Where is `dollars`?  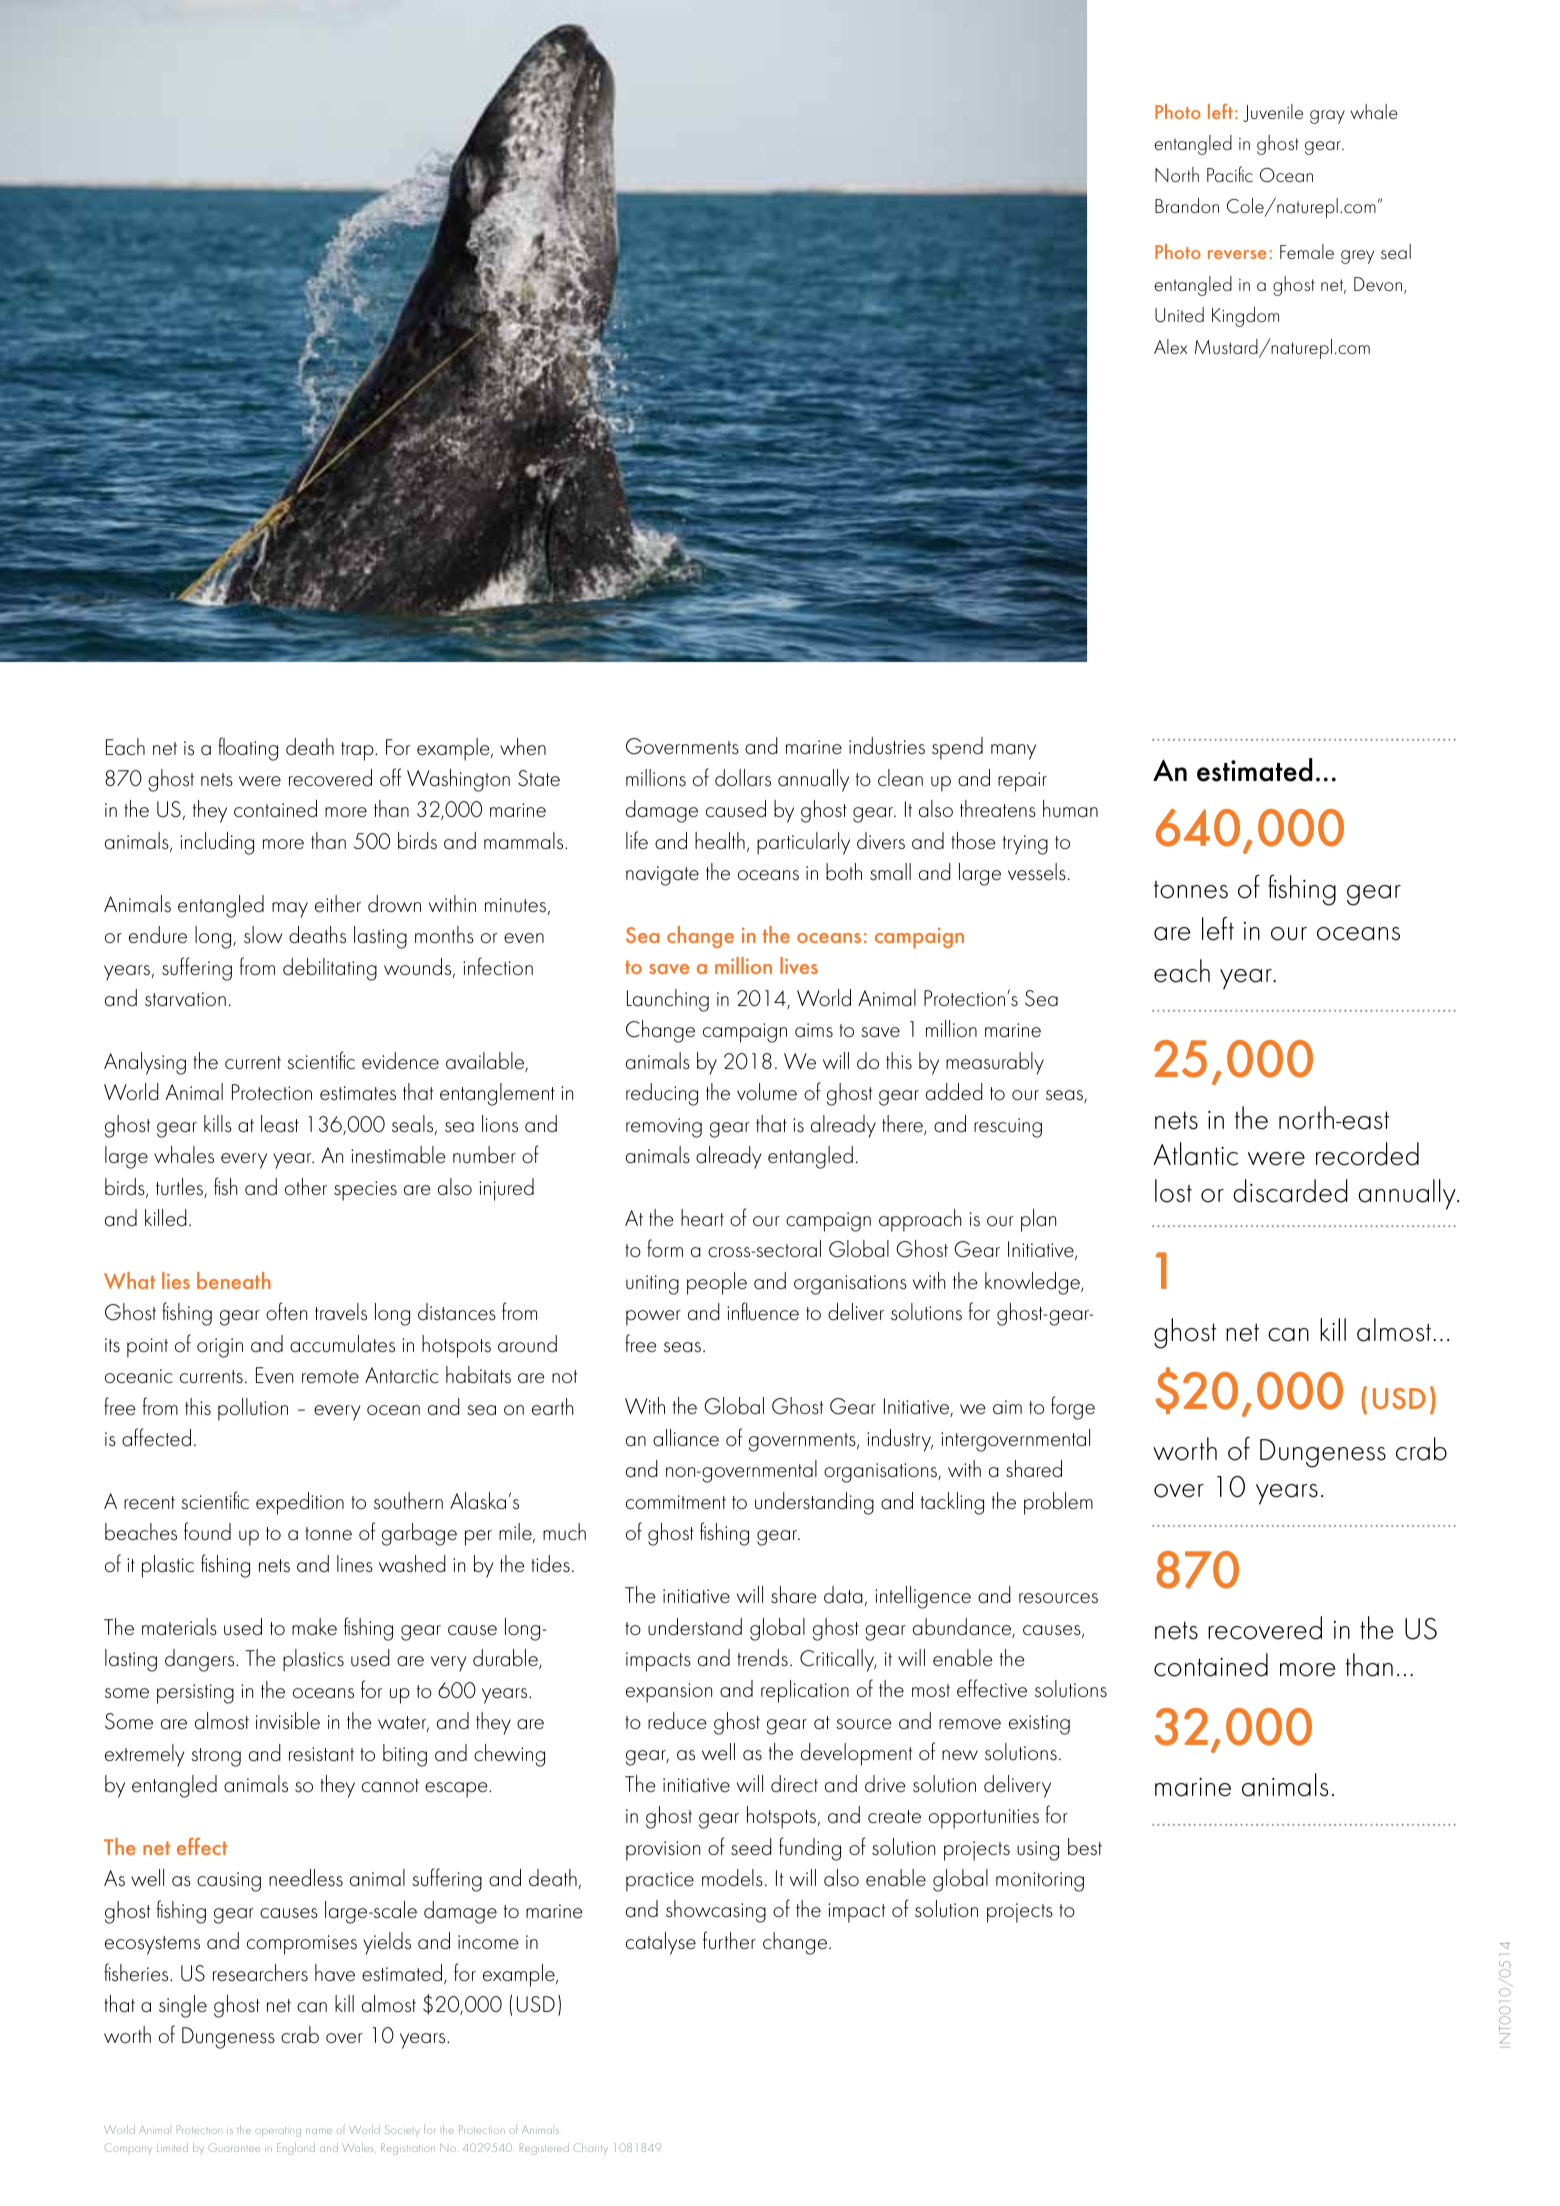
dollars is located at coordinates (743, 778).
